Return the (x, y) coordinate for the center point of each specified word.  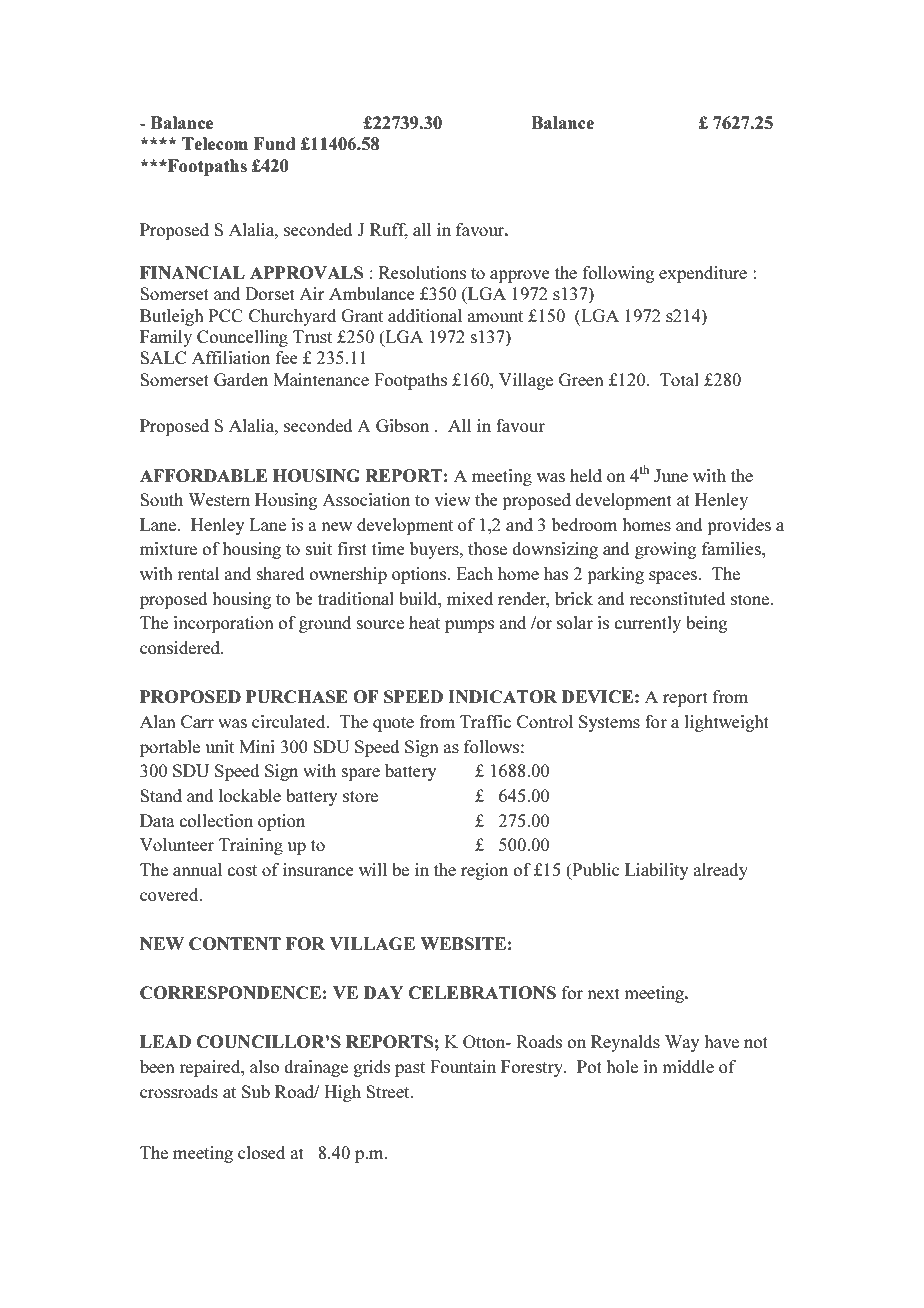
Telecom (215, 143)
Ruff (389, 230)
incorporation (223, 624)
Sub (256, 1091)
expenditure (703, 274)
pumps (469, 626)
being (706, 624)
